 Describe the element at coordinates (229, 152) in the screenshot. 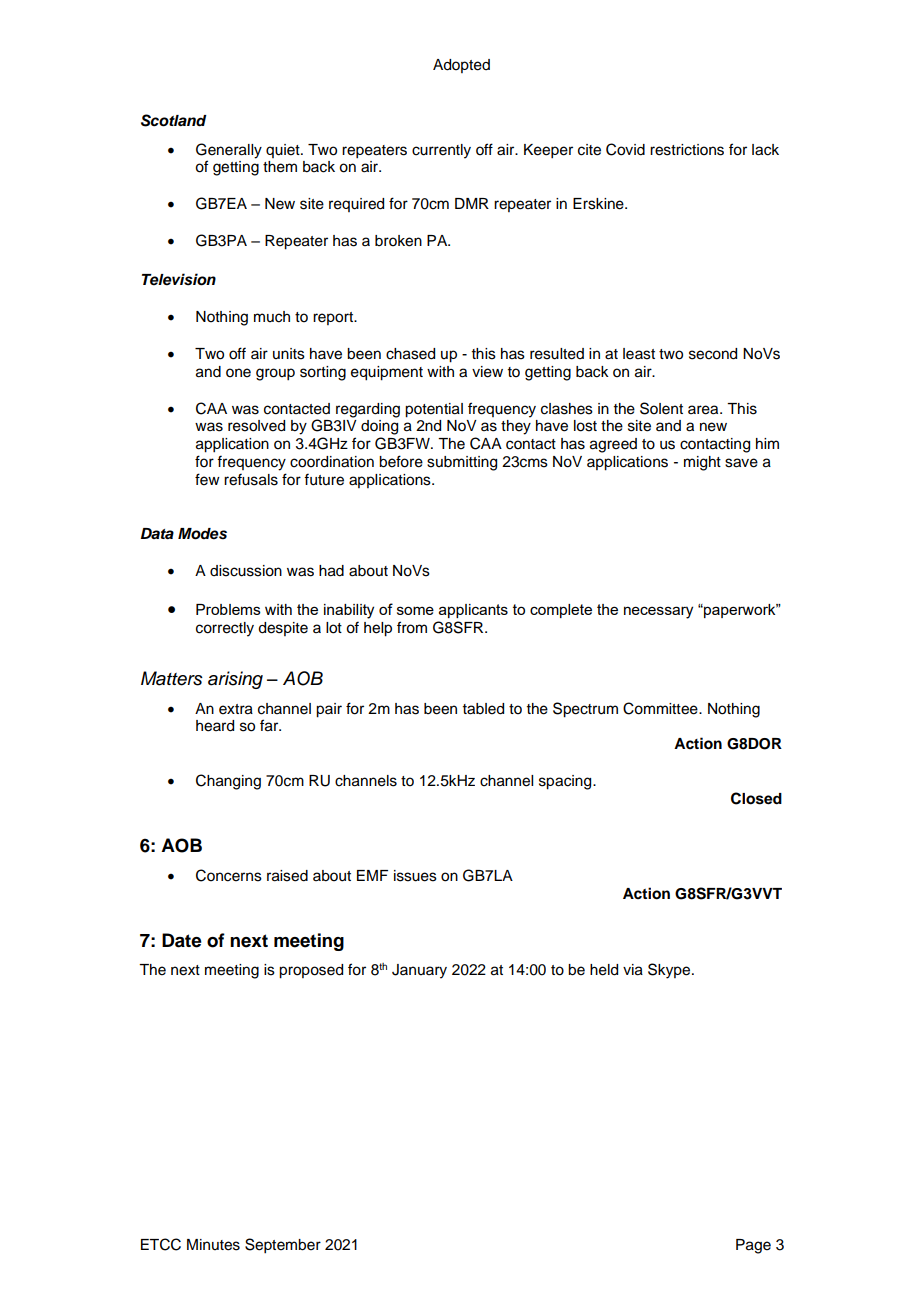

I see `Generally` at that location.
